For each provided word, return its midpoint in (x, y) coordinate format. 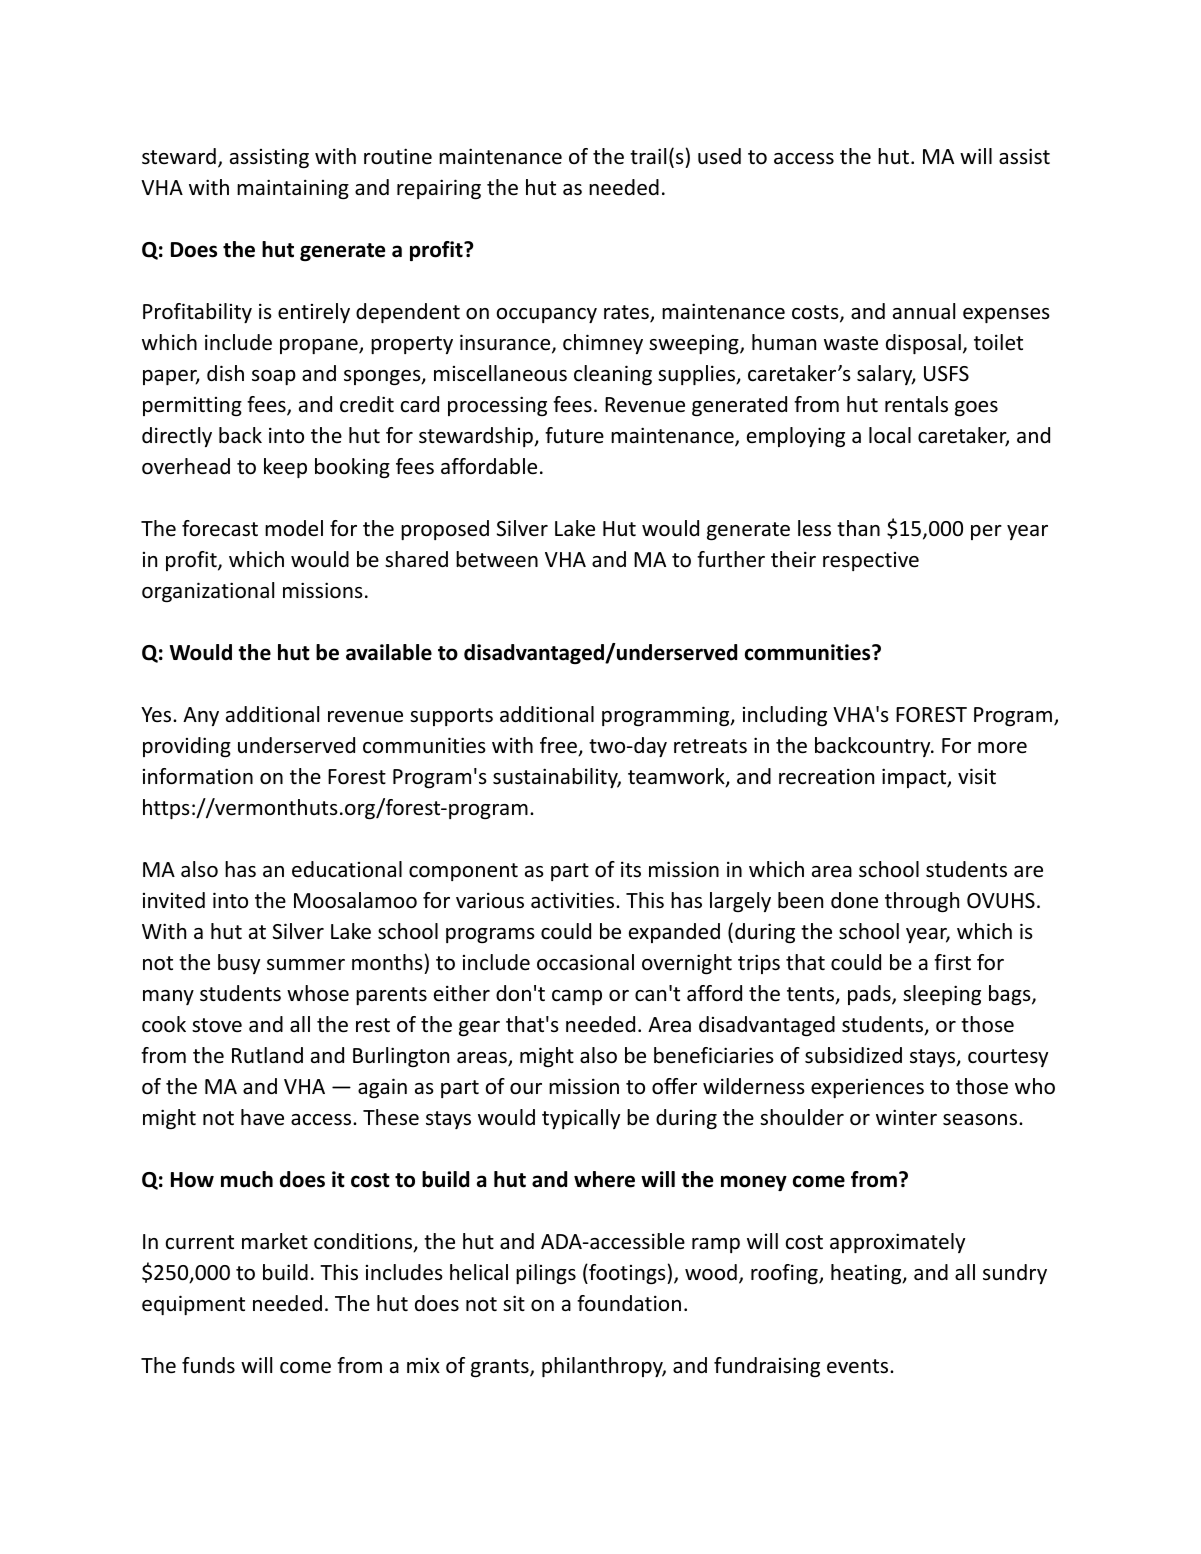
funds (208, 1365)
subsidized (853, 1055)
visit (977, 776)
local (890, 435)
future (574, 435)
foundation (629, 1303)
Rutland (267, 1055)
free (559, 746)
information (198, 776)
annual (924, 311)
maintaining (293, 189)
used (719, 156)
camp (577, 997)
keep (285, 468)
